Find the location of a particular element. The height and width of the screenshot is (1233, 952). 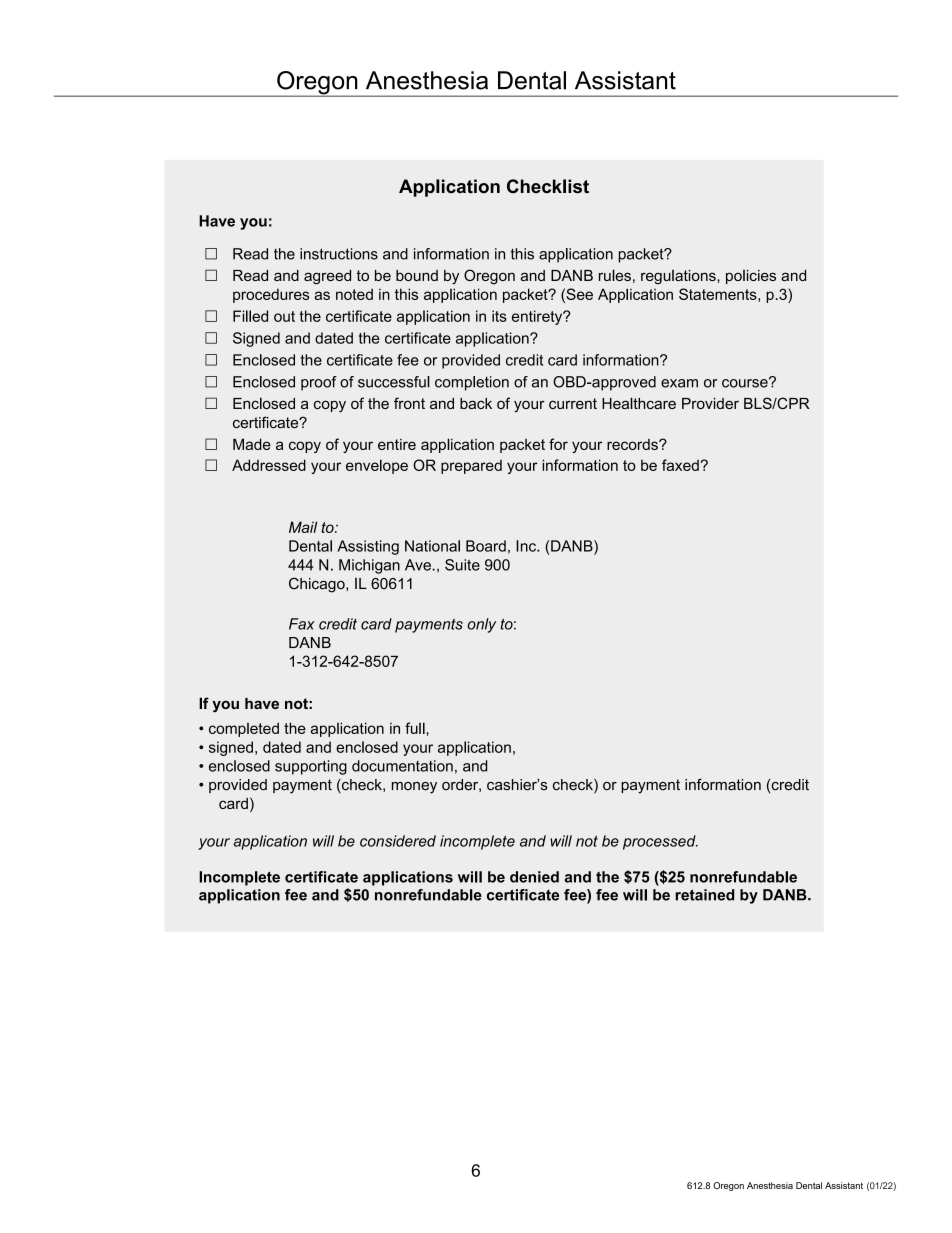

processed is located at coordinates (660, 842).
